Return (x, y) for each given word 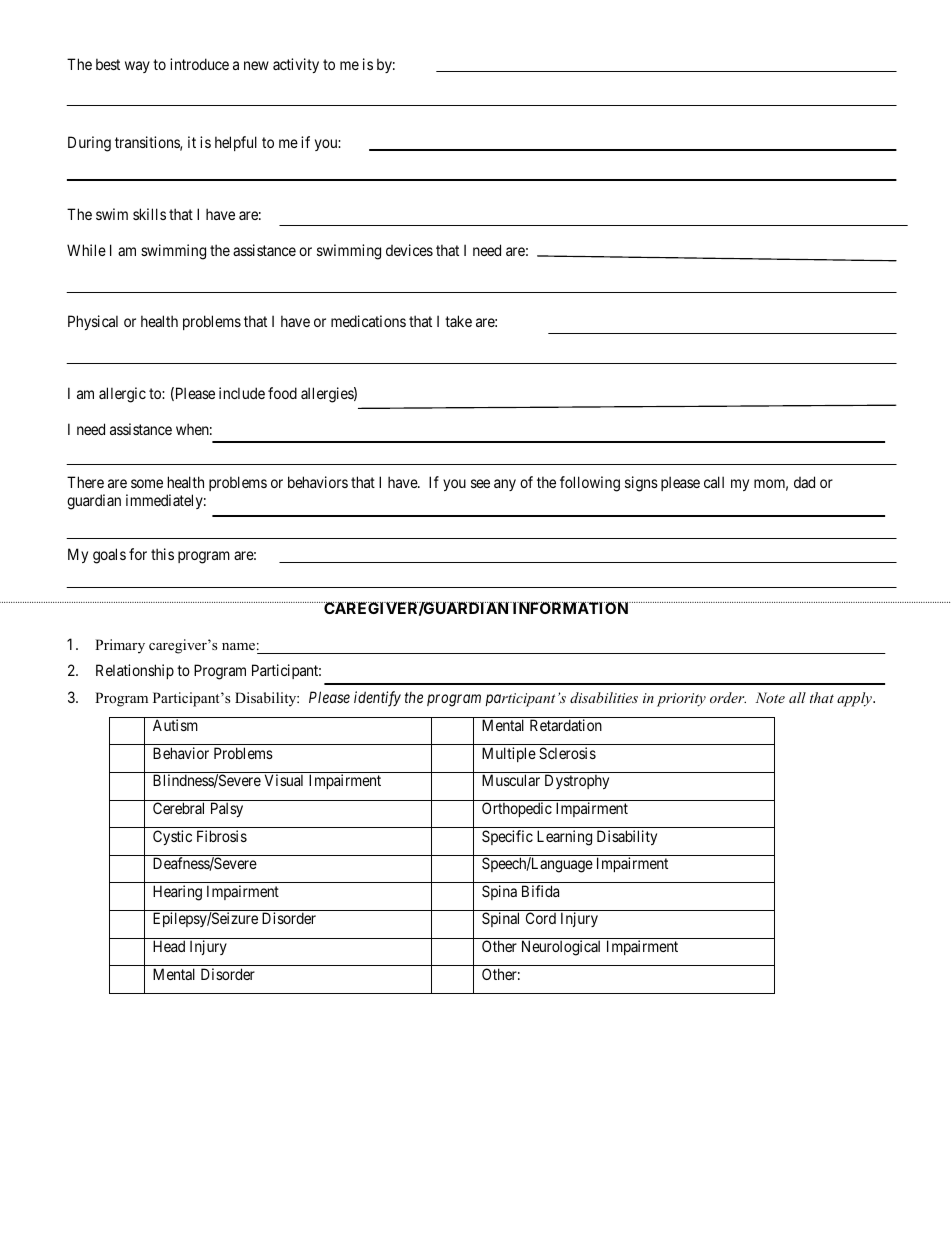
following (590, 484)
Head (169, 946)
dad (804, 482)
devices (409, 250)
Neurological (561, 948)
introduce (199, 64)
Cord (541, 918)
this (162, 554)
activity (296, 65)
